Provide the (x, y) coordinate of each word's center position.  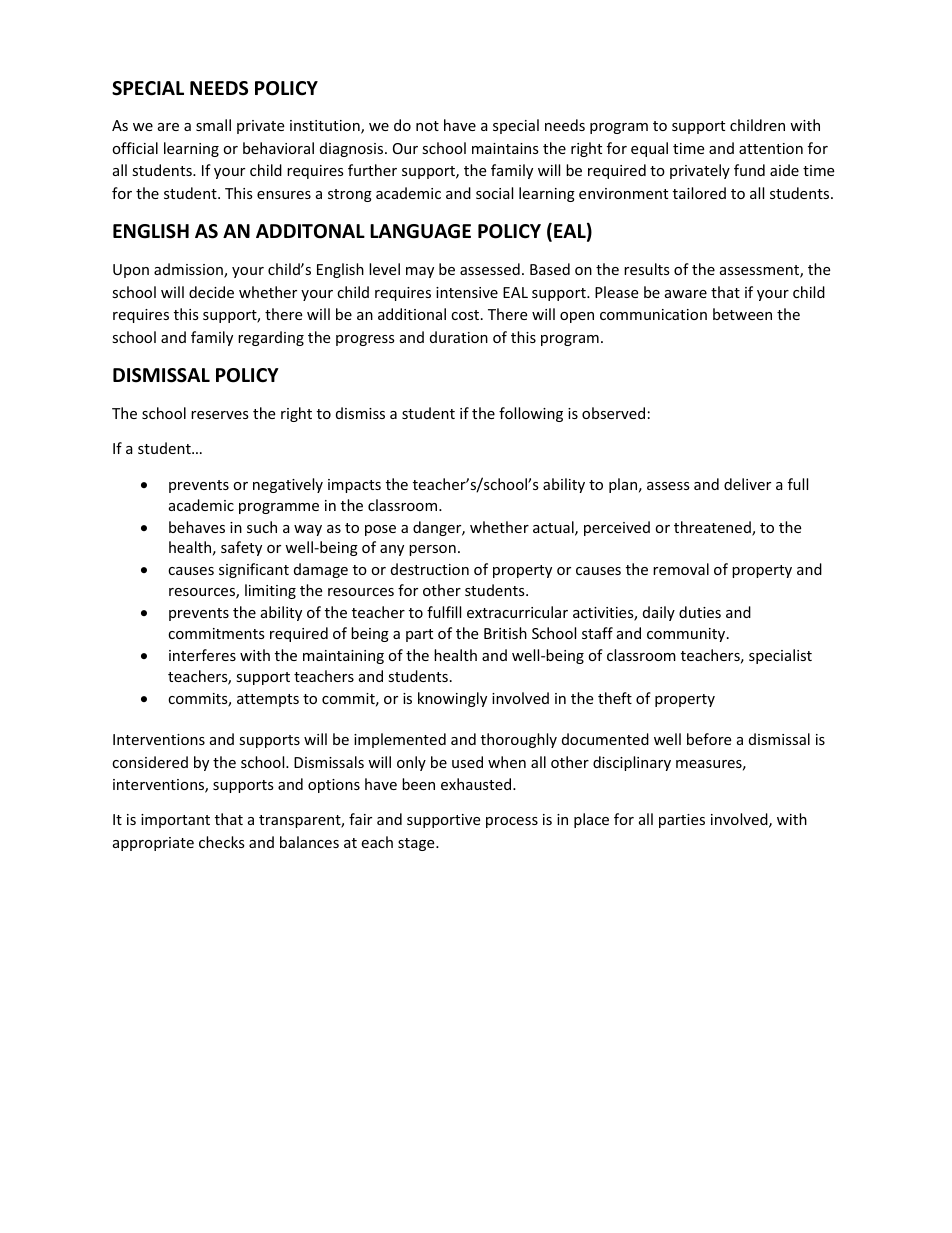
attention (771, 148)
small (213, 125)
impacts (354, 486)
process (512, 822)
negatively (288, 485)
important (175, 821)
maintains (505, 148)
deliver (747, 484)
